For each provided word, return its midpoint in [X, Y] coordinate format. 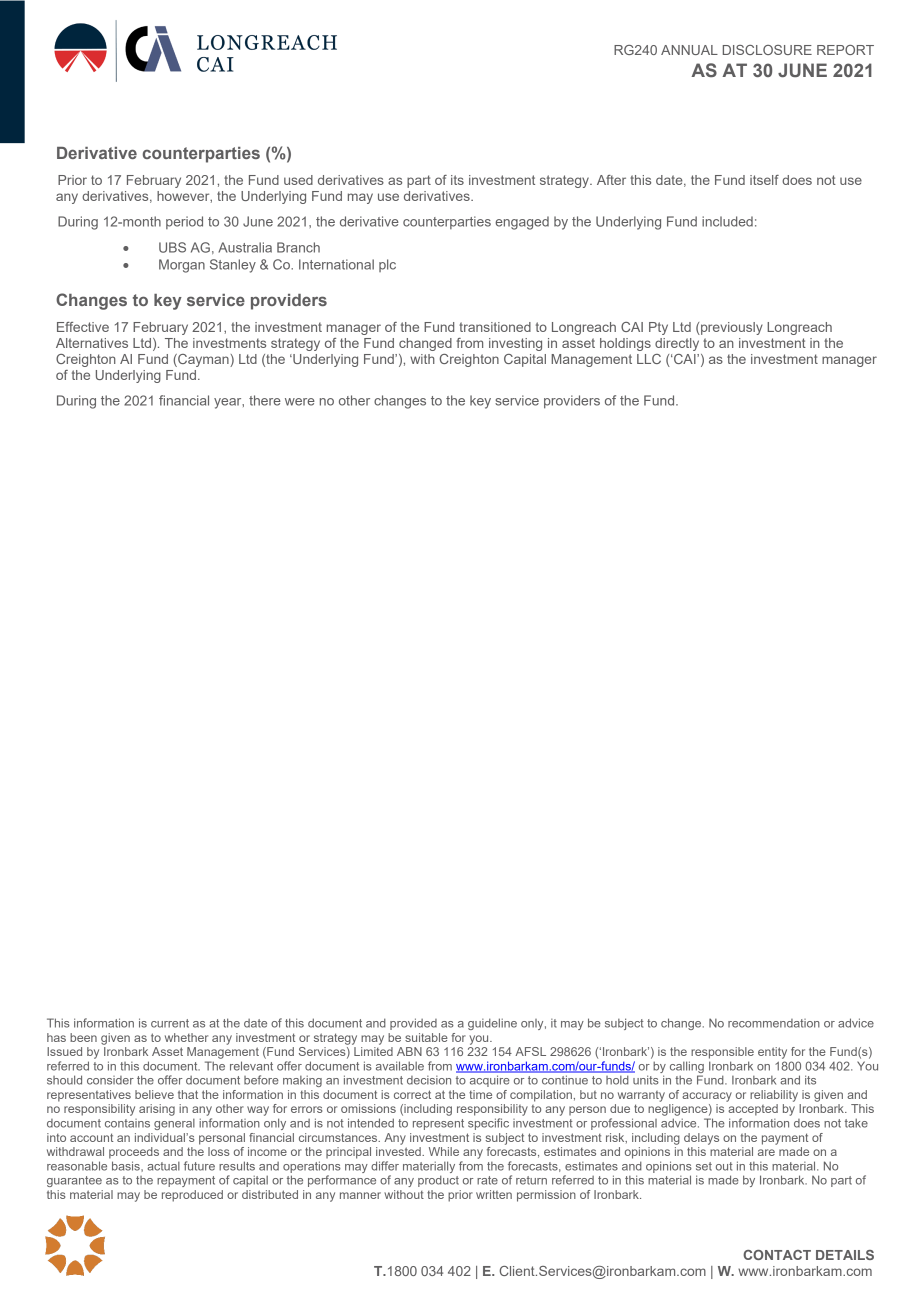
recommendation [774, 1023]
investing [515, 344]
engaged [522, 223]
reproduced [192, 1196]
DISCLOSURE [767, 50]
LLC [649, 359]
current [170, 1023]
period [184, 222]
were [300, 402]
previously [731, 328]
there [265, 400]
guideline [492, 1024]
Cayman [203, 360]
